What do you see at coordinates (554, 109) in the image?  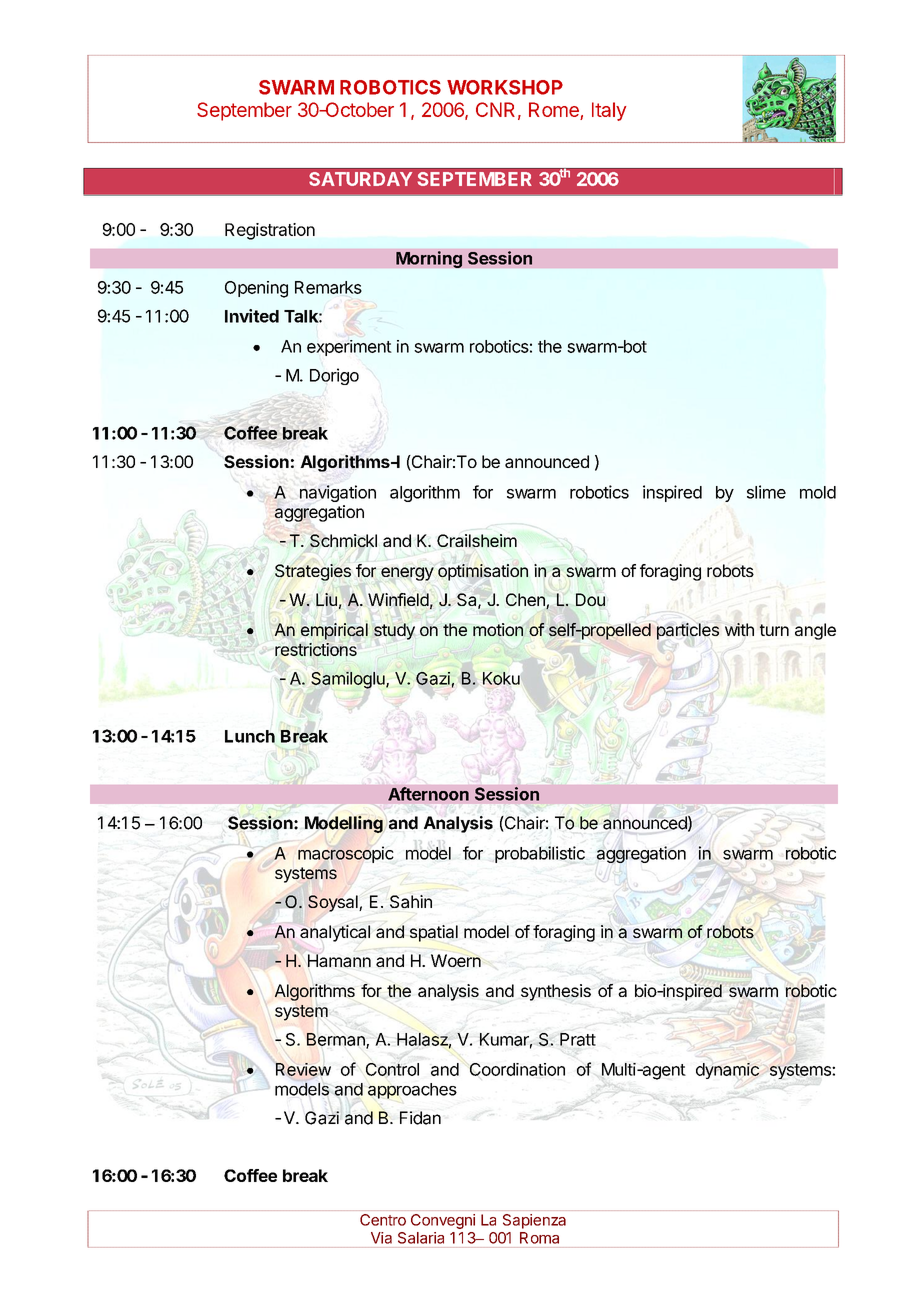 I see `Rome` at bounding box center [554, 109].
